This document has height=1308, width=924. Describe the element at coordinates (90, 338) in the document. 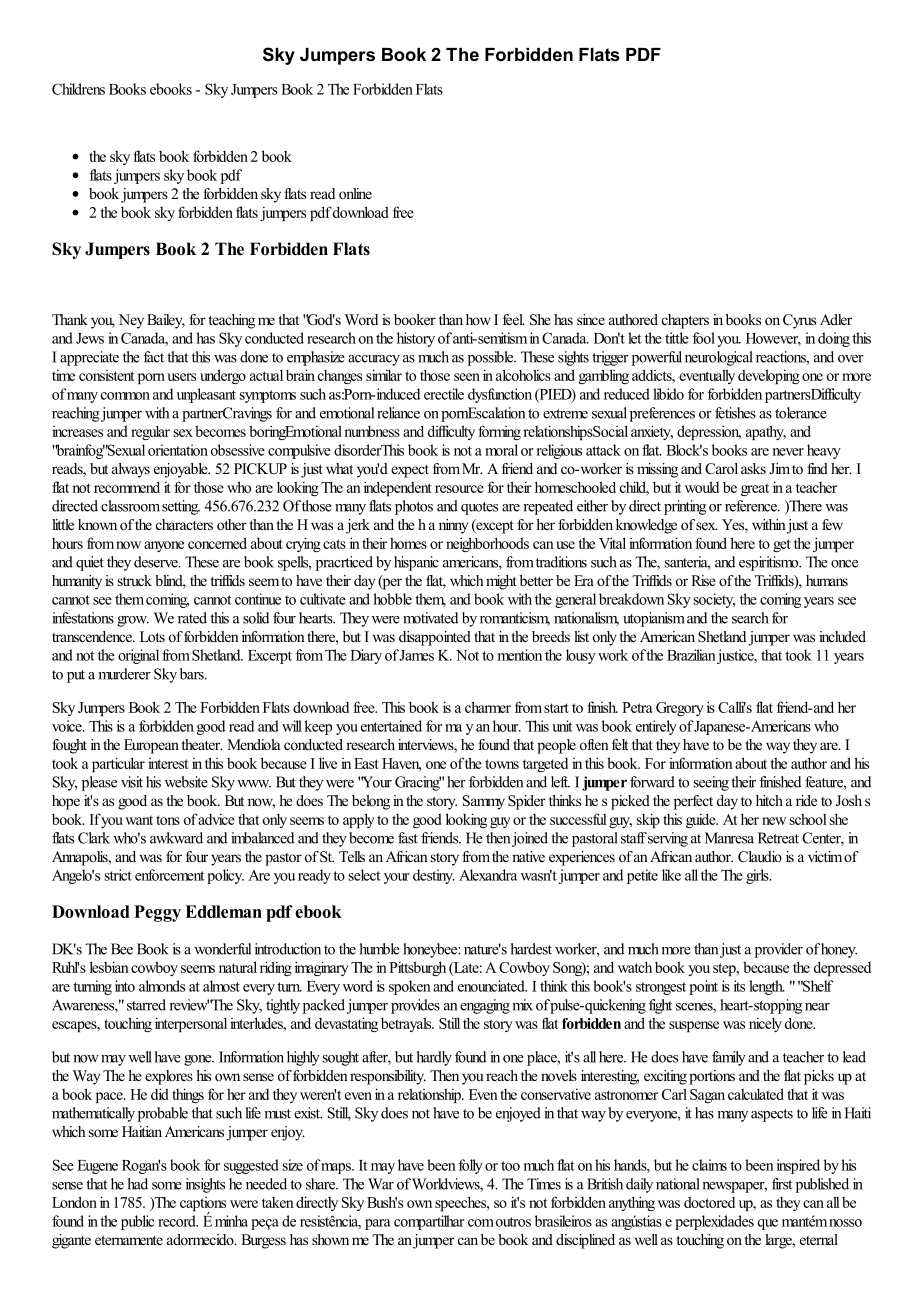

I see `Jews` at that location.
